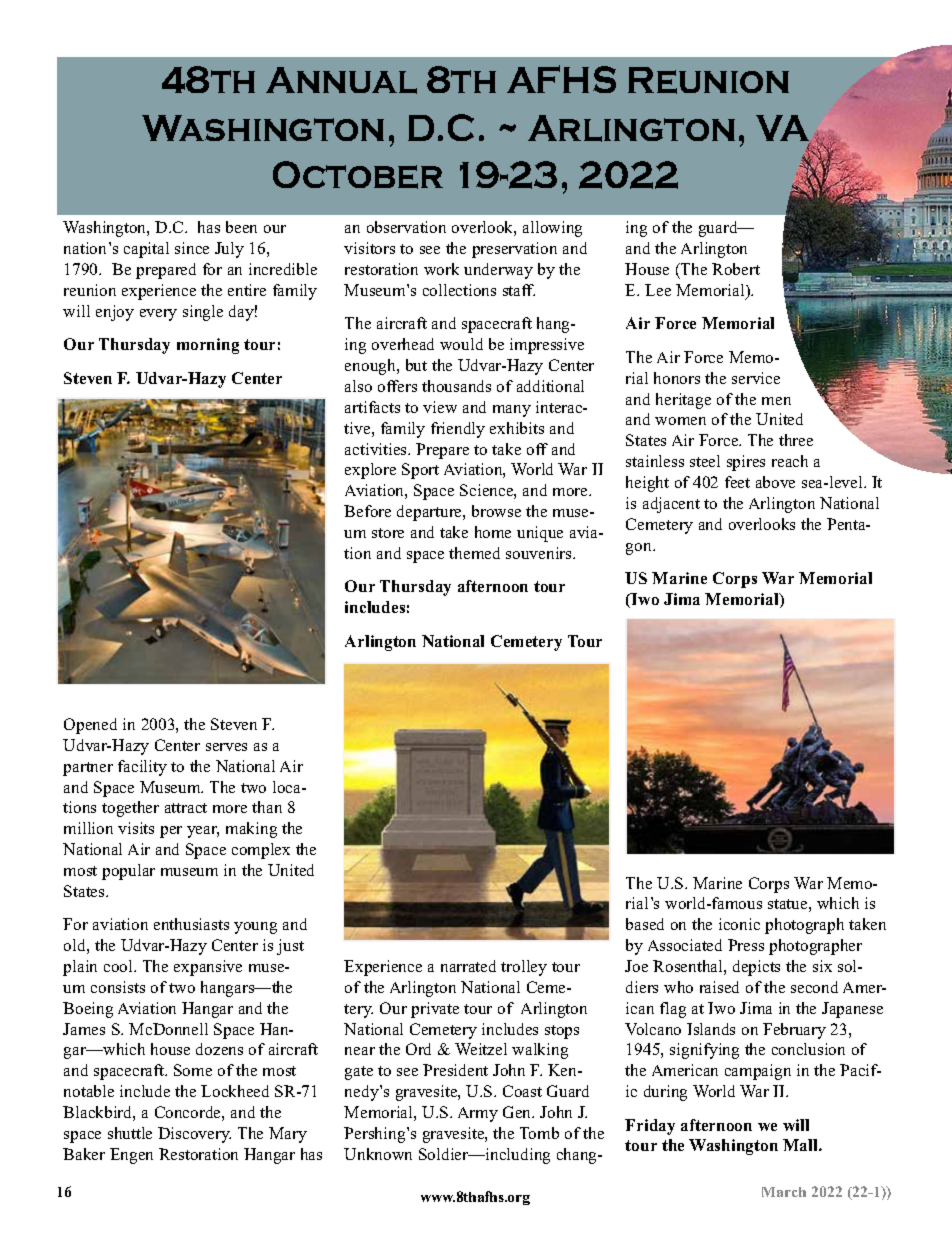 The width and height of the screenshot is (952, 1237). What do you see at coordinates (208, 346) in the screenshot?
I see `morning` at bounding box center [208, 346].
